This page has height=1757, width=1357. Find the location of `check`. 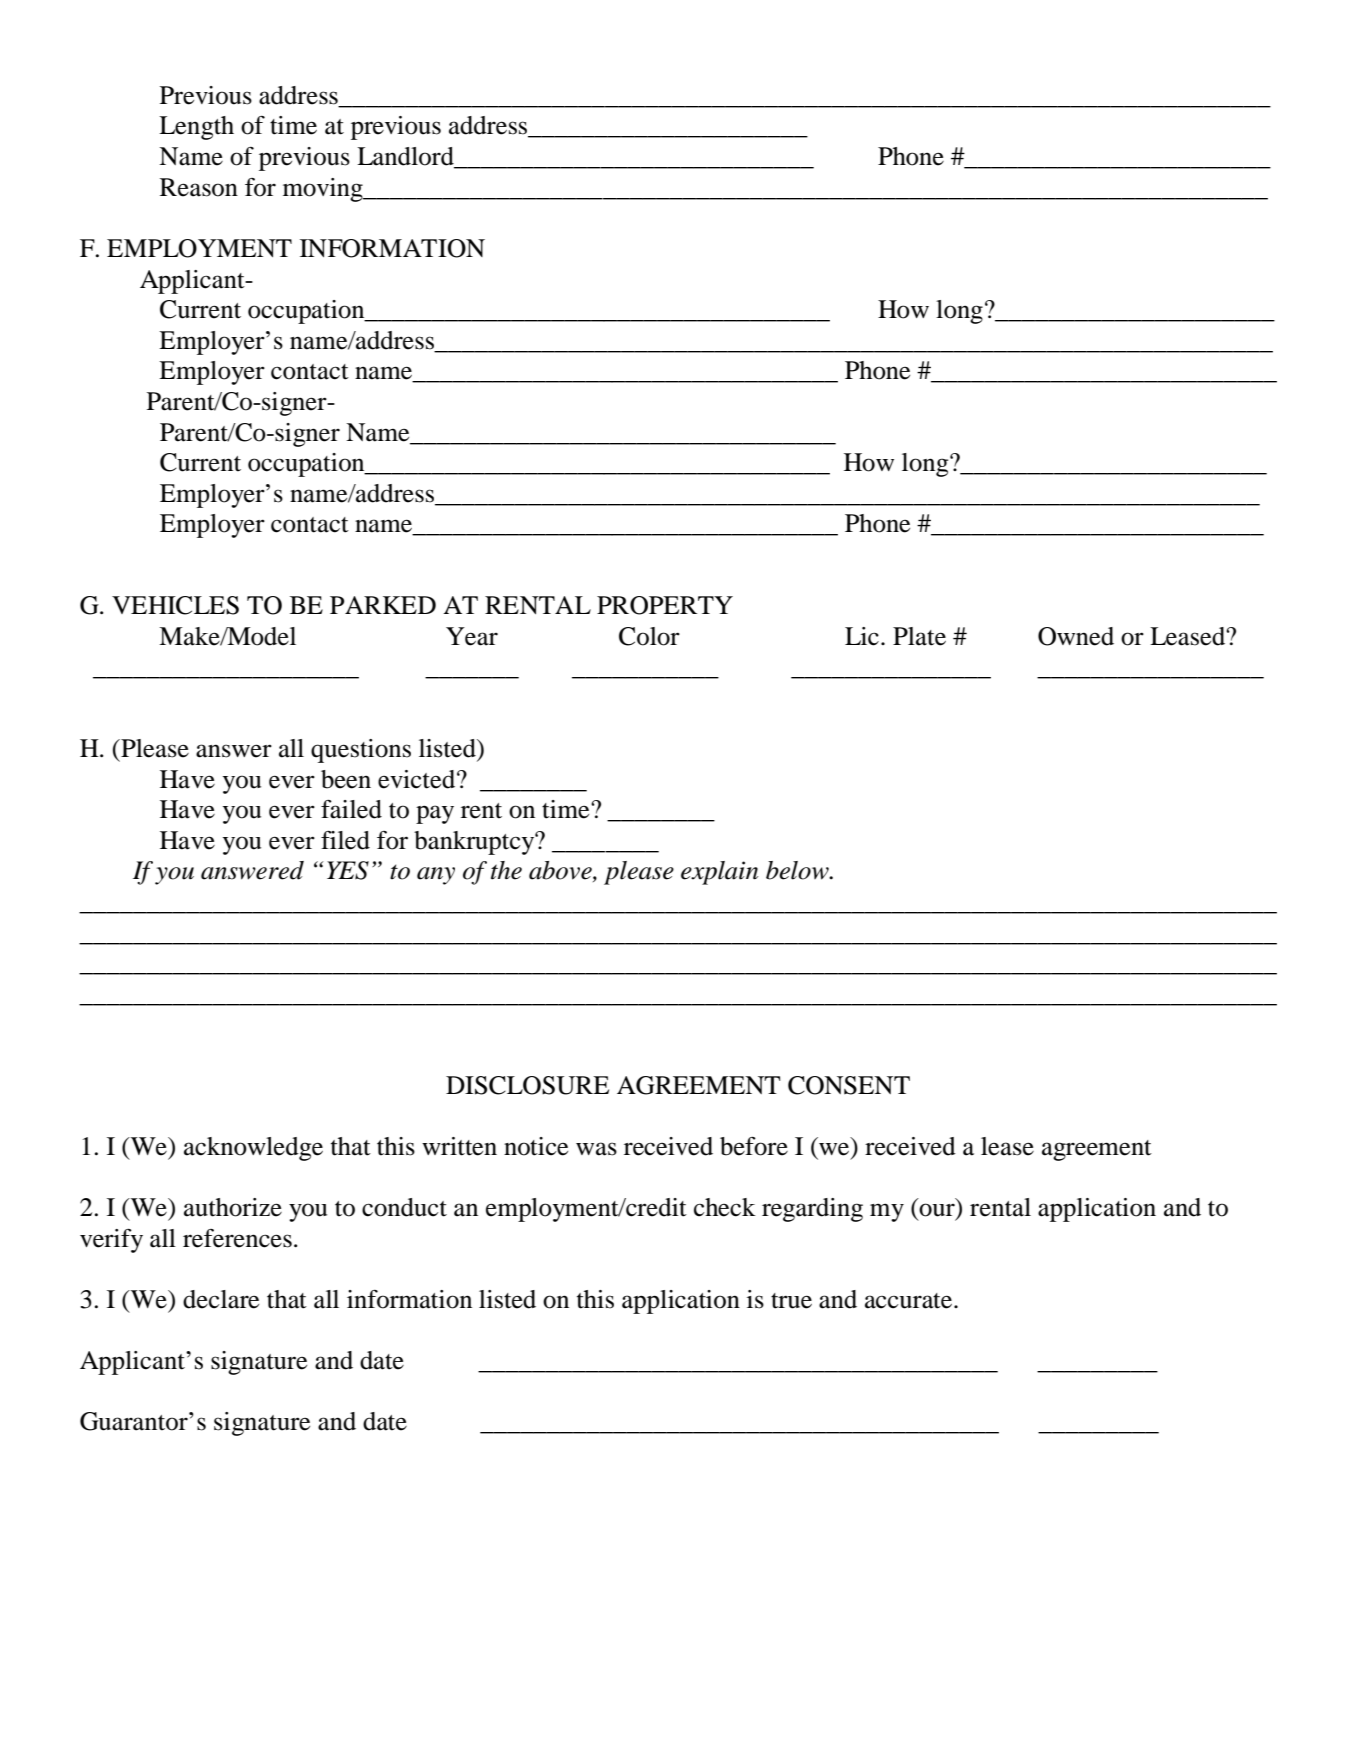

check is located at coordinates (725, 1207).
